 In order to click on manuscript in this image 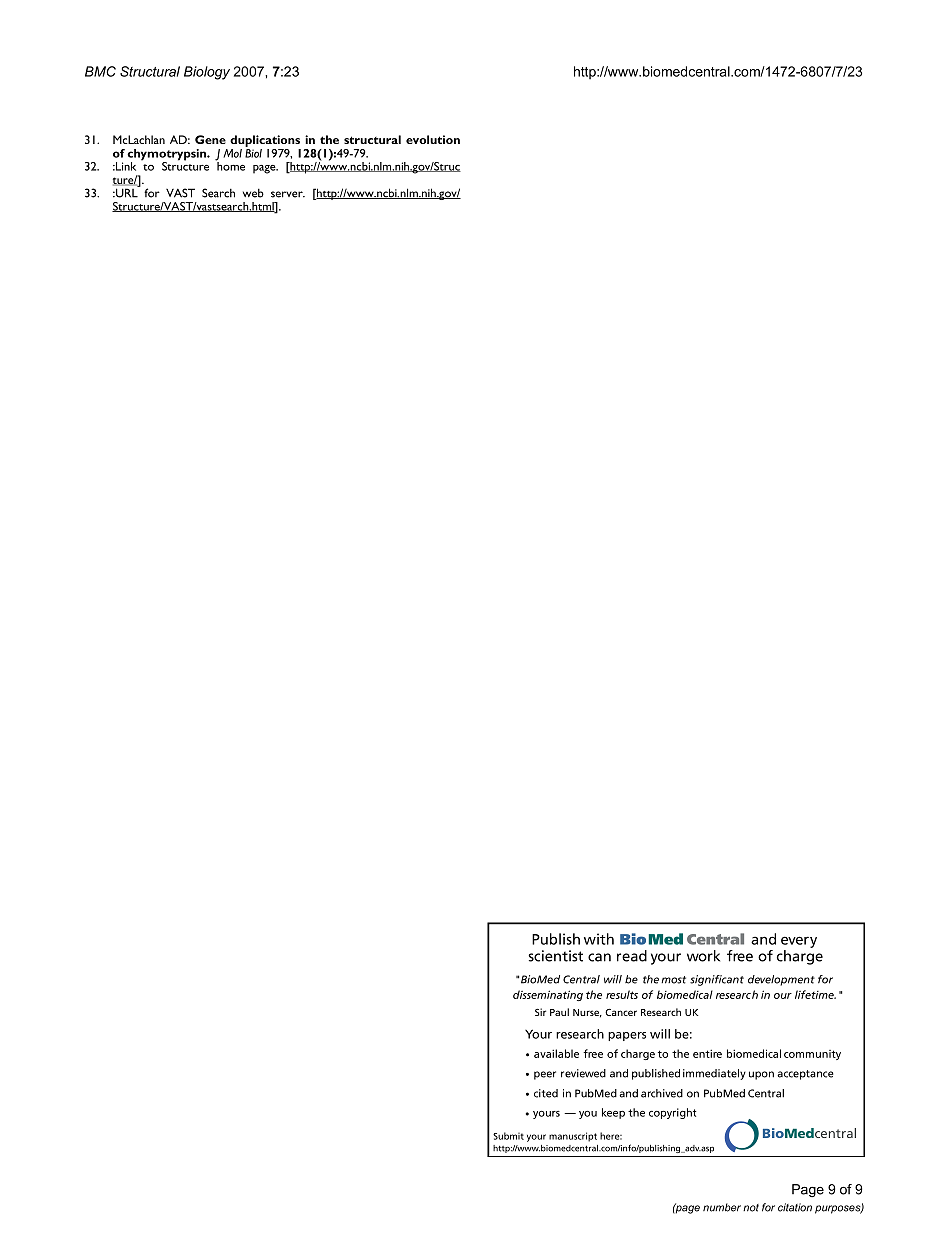, I will do `click(573, 1137)`.
